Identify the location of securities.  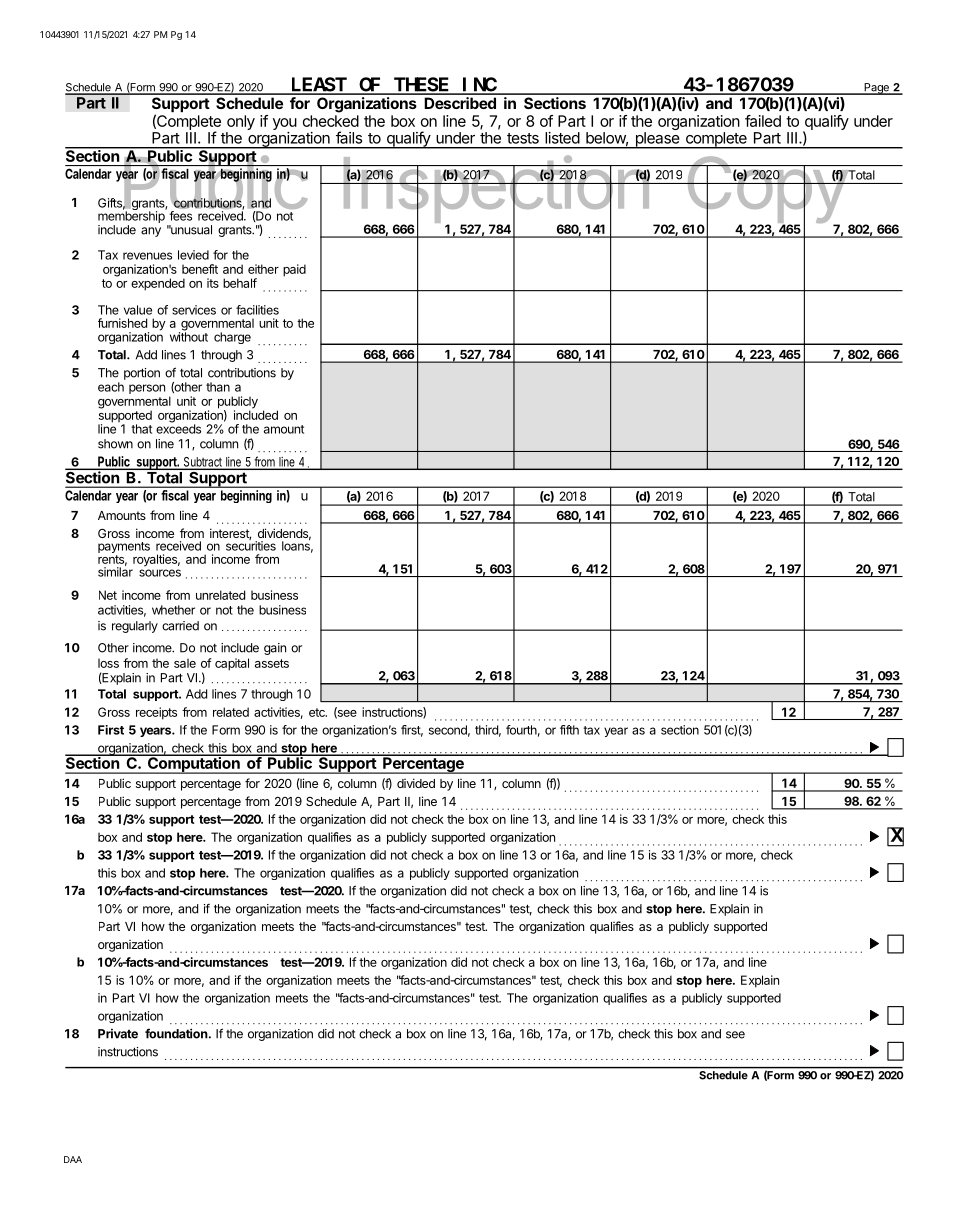
(251, 545).
